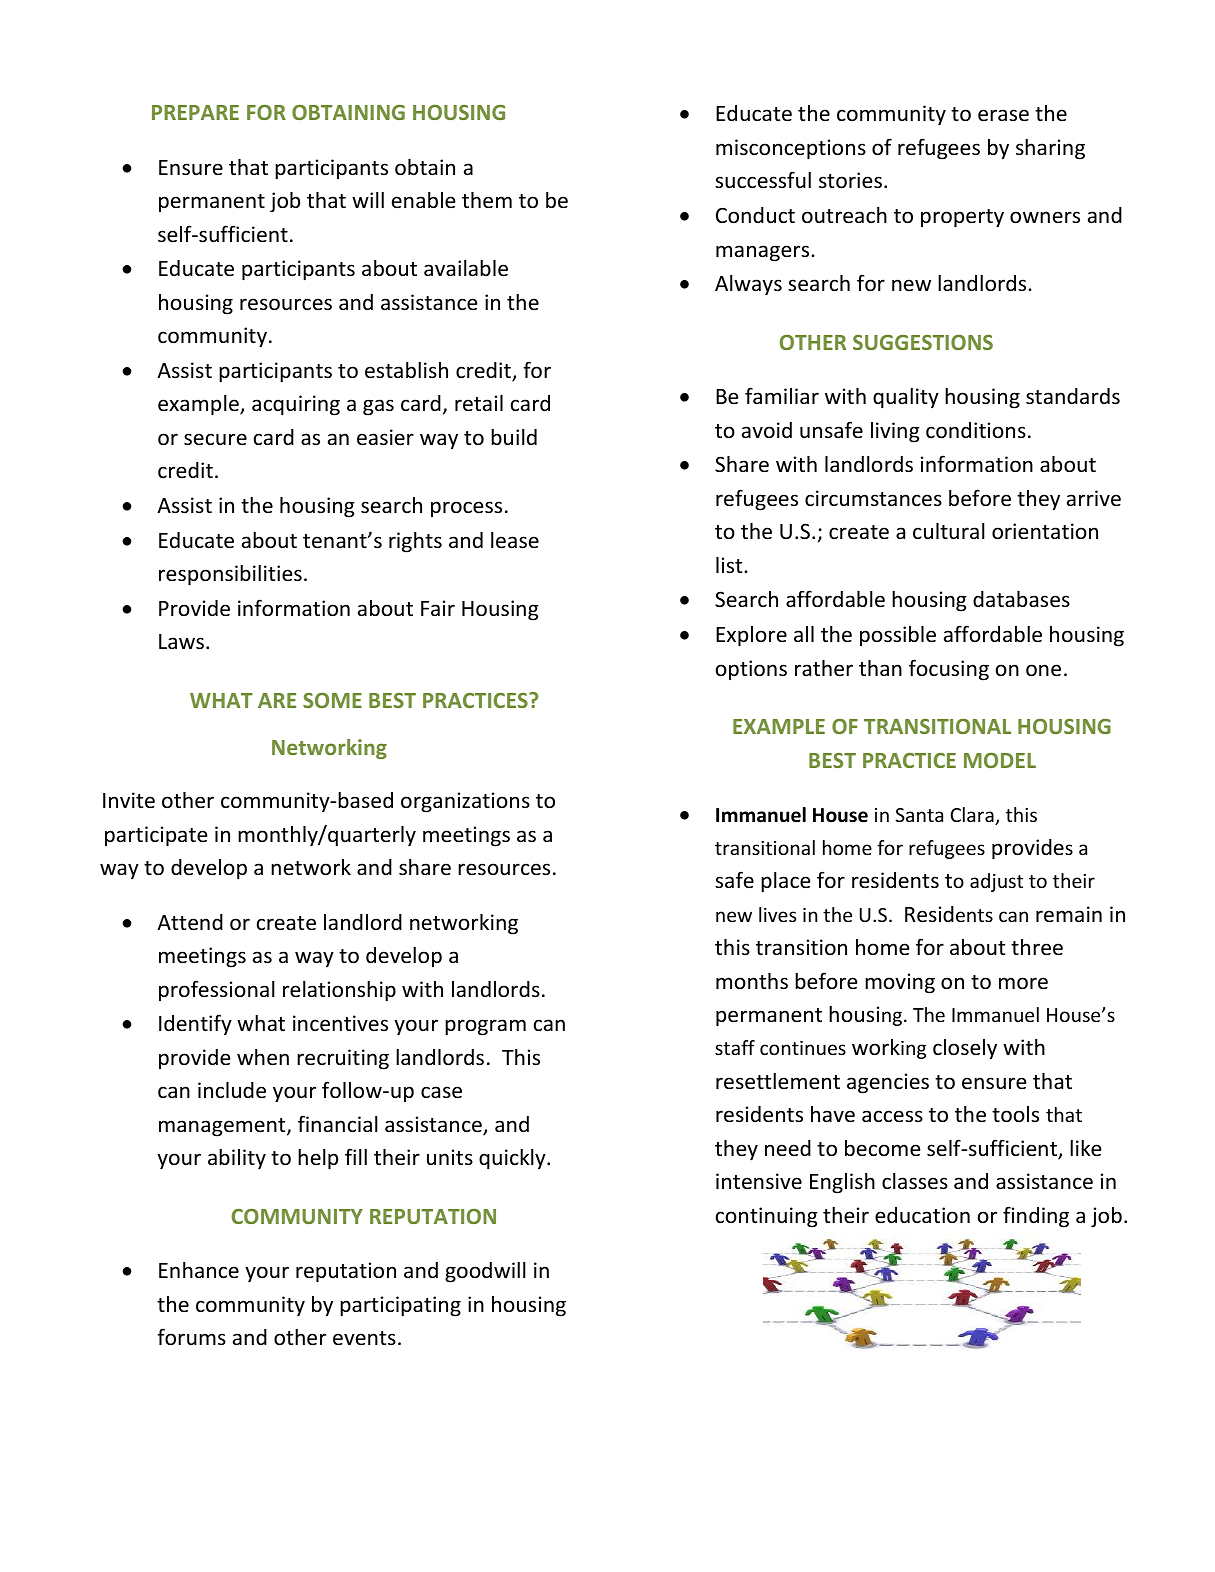 Image resolution: width=1215 pixels, height=1572 pixels. Describe the element at coordinates (777, 914) in the screenshot. I see `lives` at that location.
